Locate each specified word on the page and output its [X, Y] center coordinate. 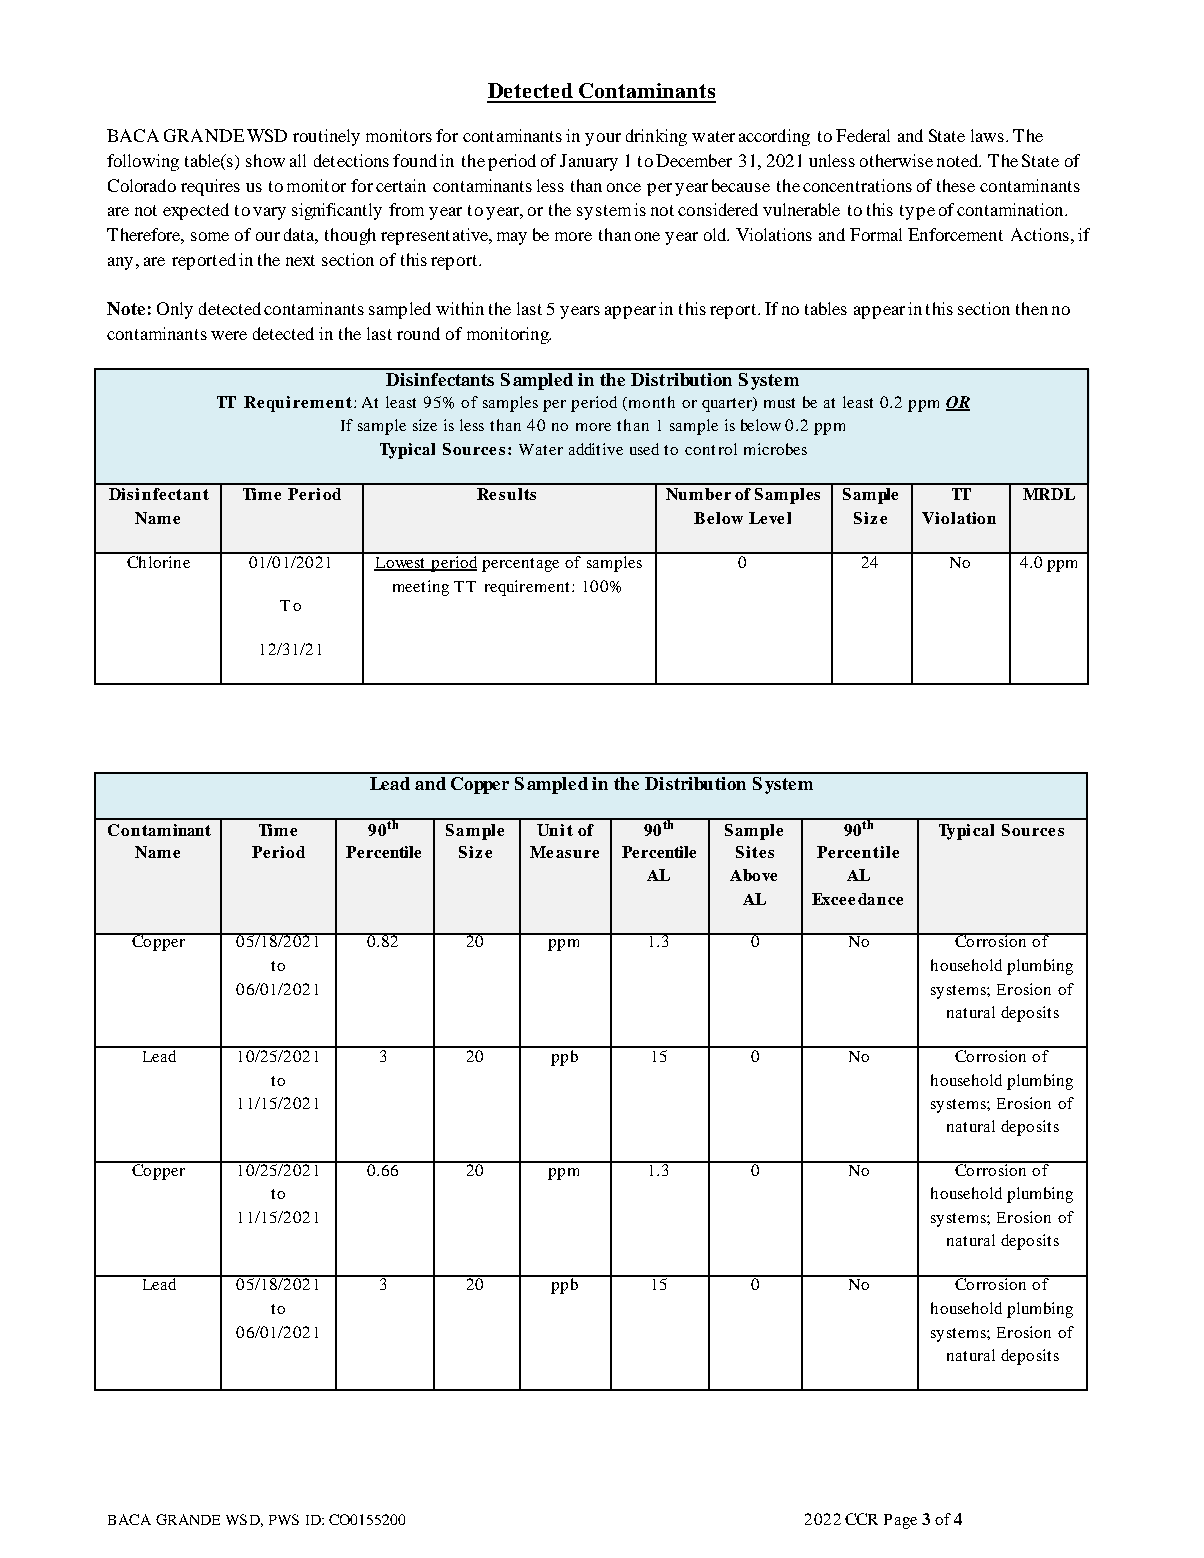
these [956, 185]
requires [210, 187]
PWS [284, 1519]
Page [900, 1521]
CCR [861, 1519]
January [589, 162]
